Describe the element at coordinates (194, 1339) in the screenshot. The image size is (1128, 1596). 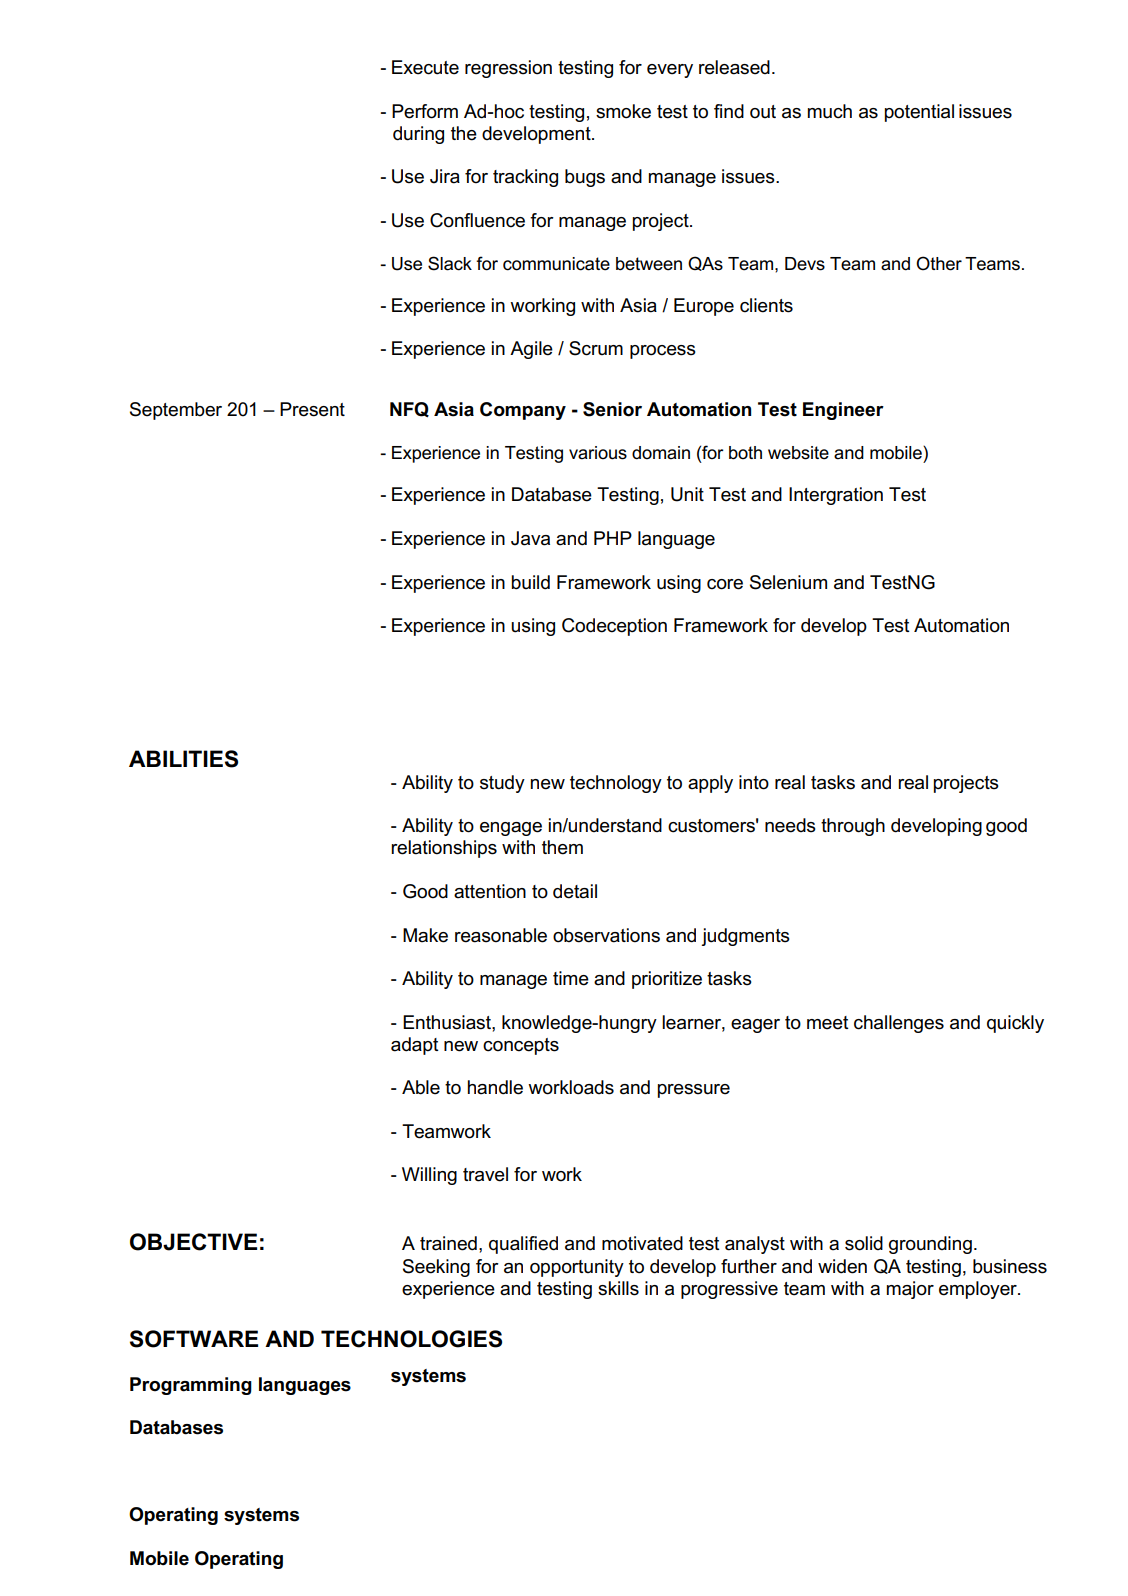
I see `SOFTWARE` at that location.
